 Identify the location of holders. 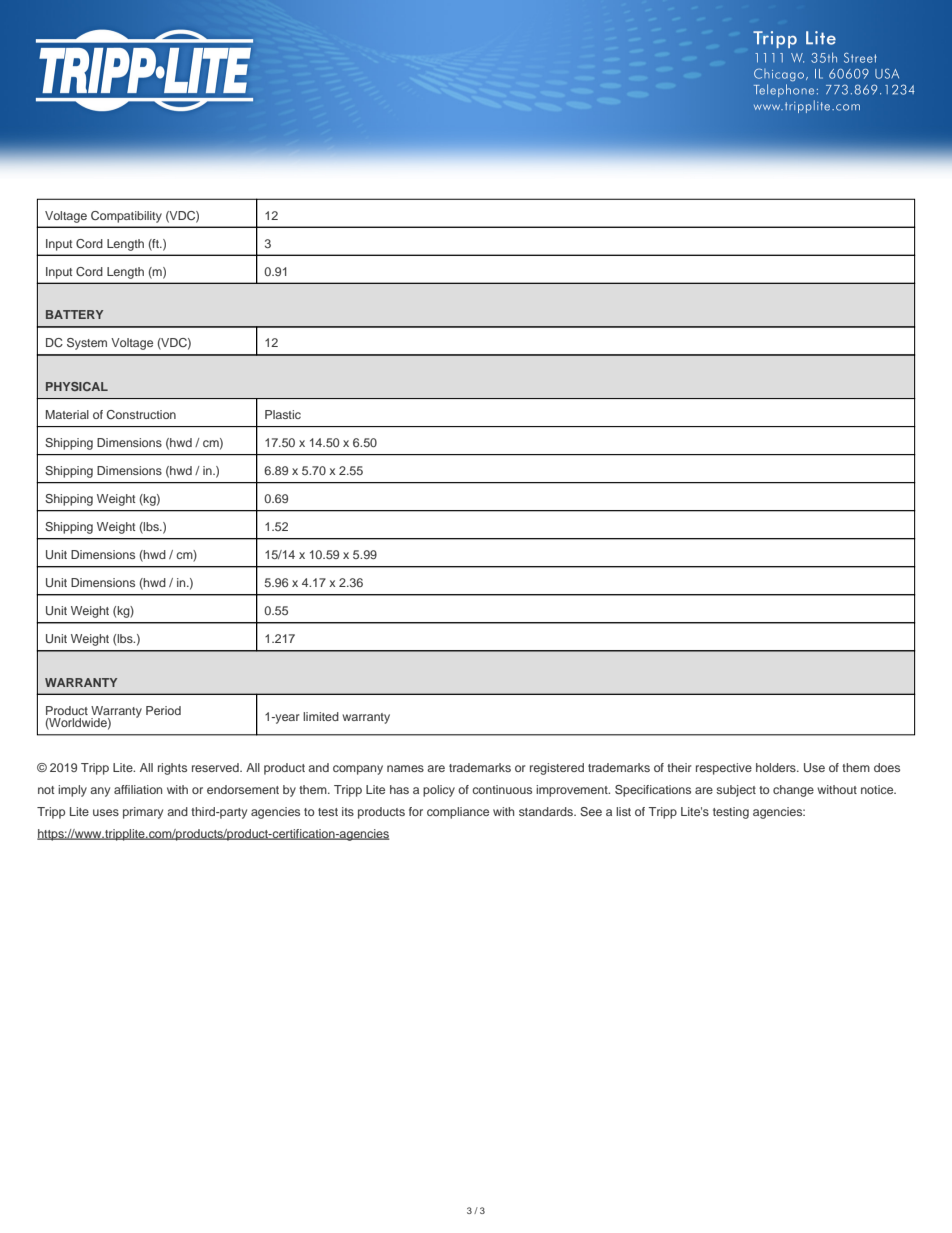
(777, 767).
